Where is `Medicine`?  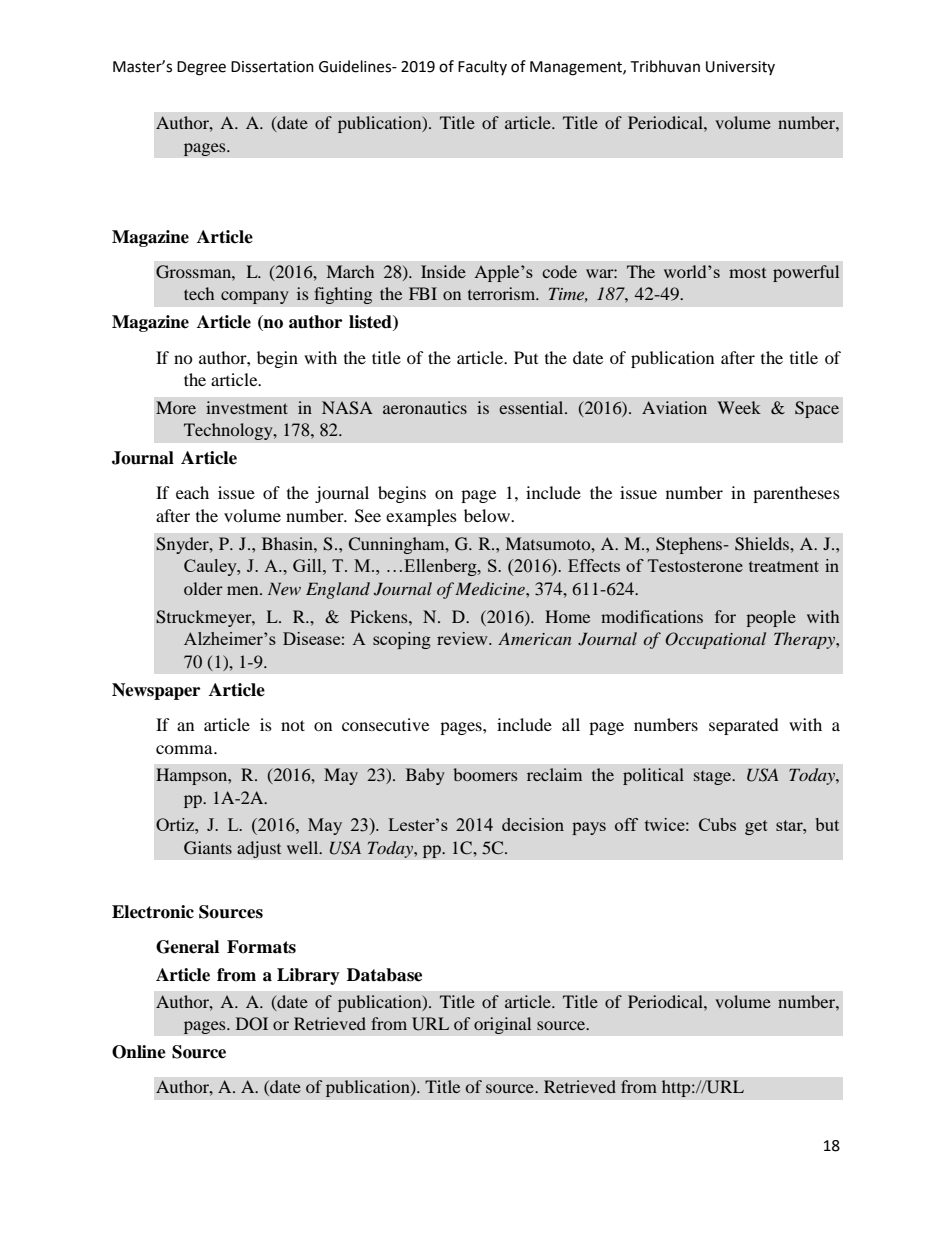
Medicine is located at coordinates (491, 588).
